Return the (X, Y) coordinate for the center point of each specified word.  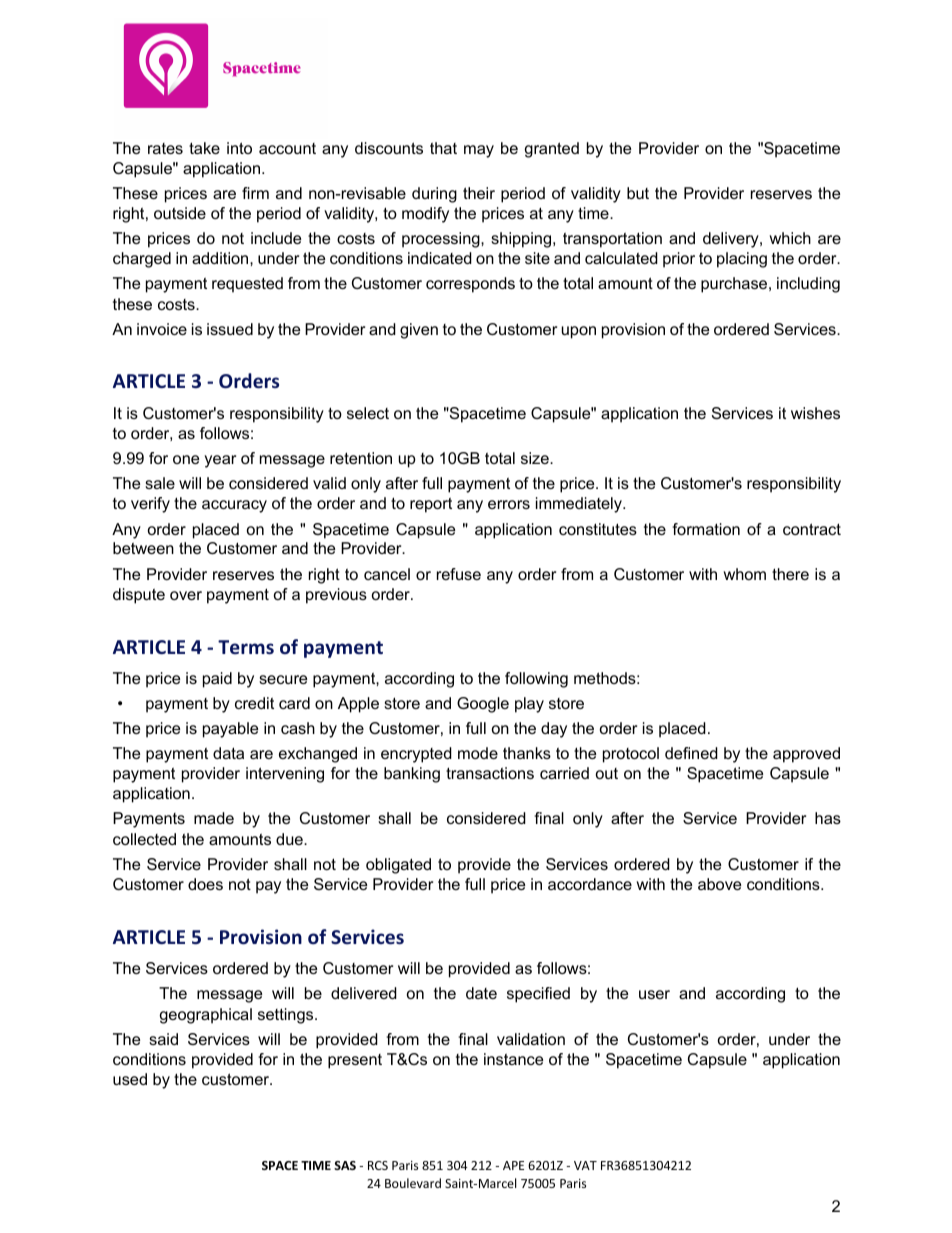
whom (744, 574)
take (204, 148)
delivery (732, 240)
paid (217, 680)
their (479, 193)
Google (483, 705)
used (130, 1079)
